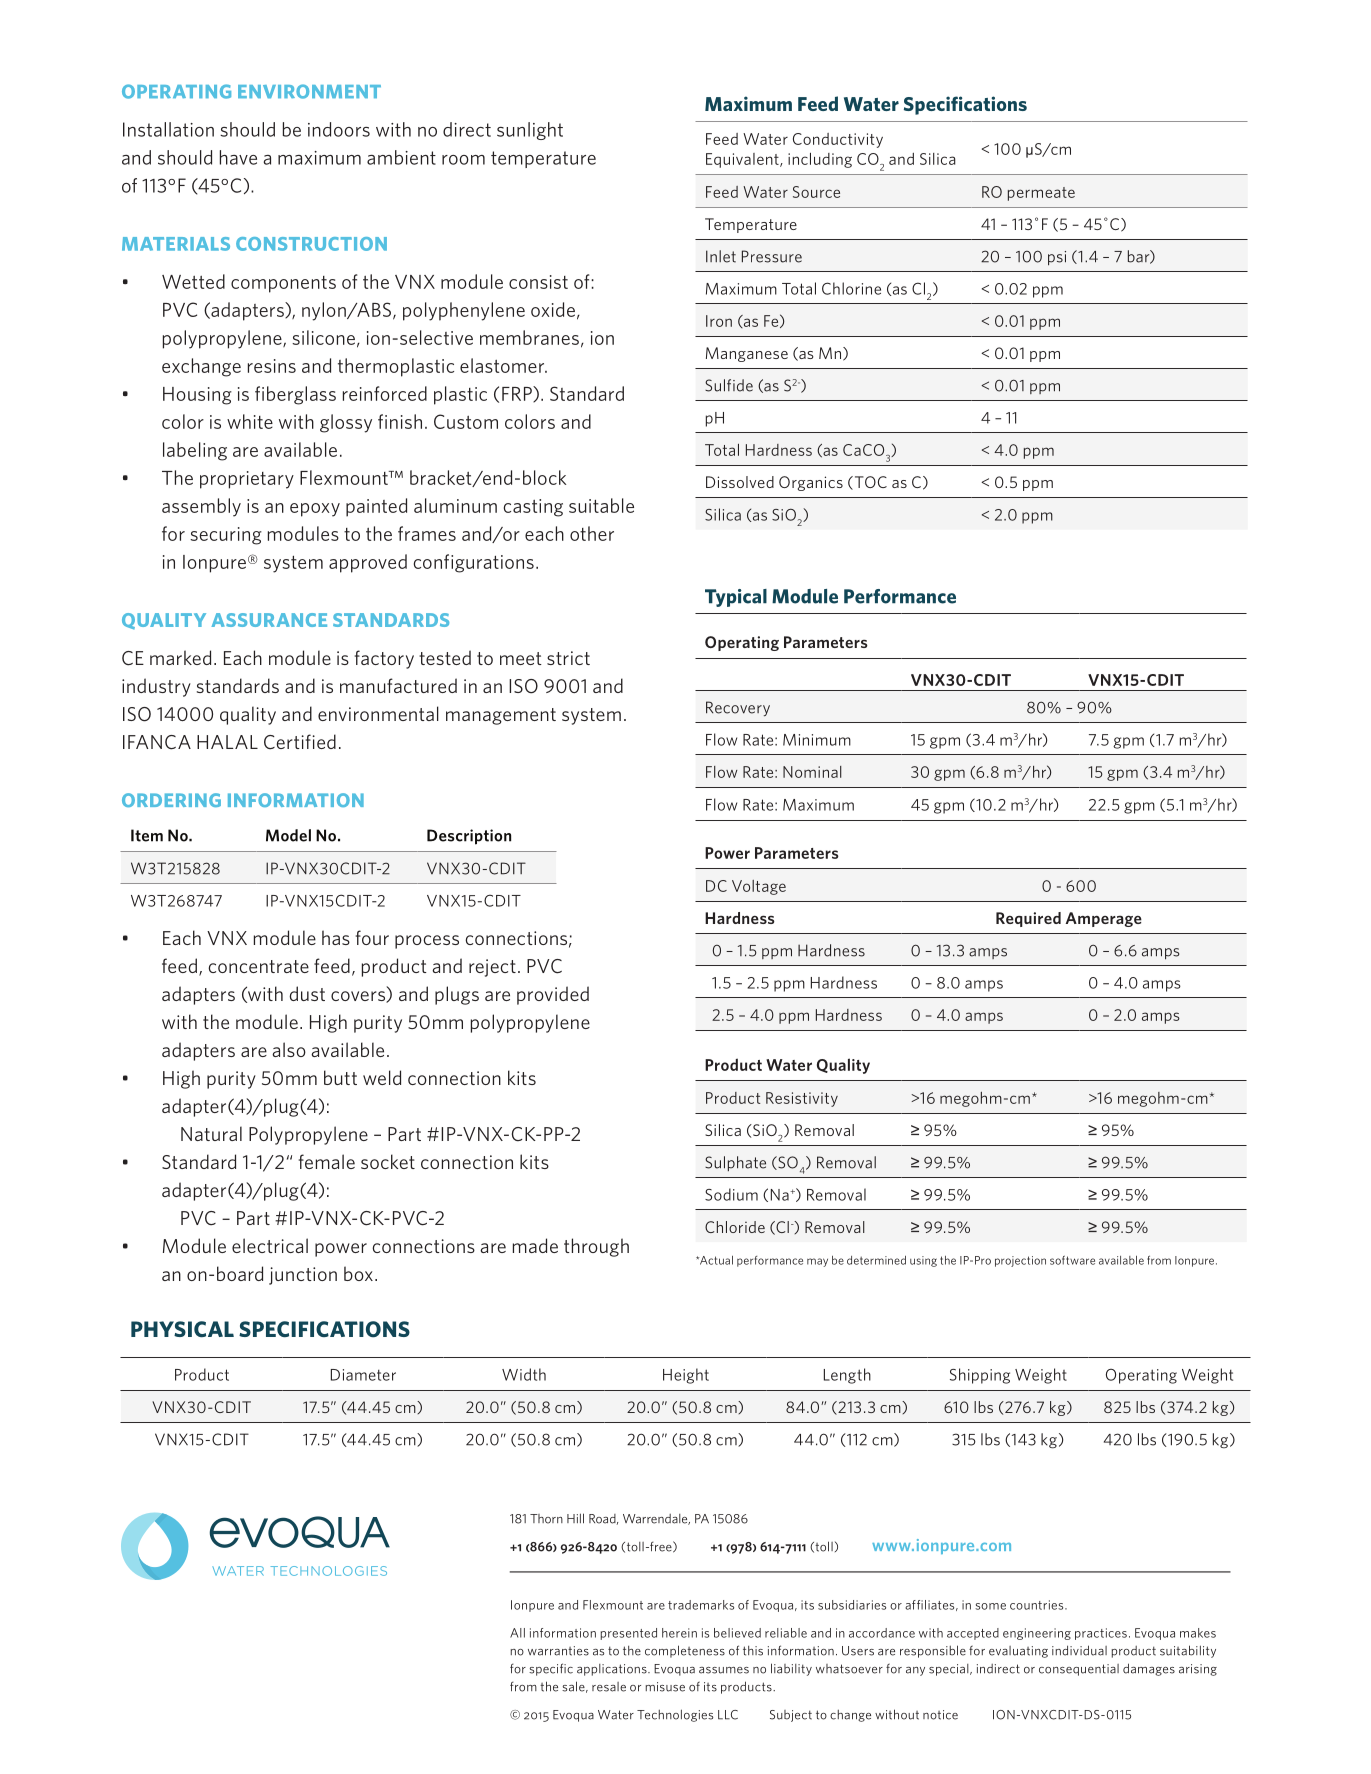  I want to click on permeate, so click(1041, 194).
